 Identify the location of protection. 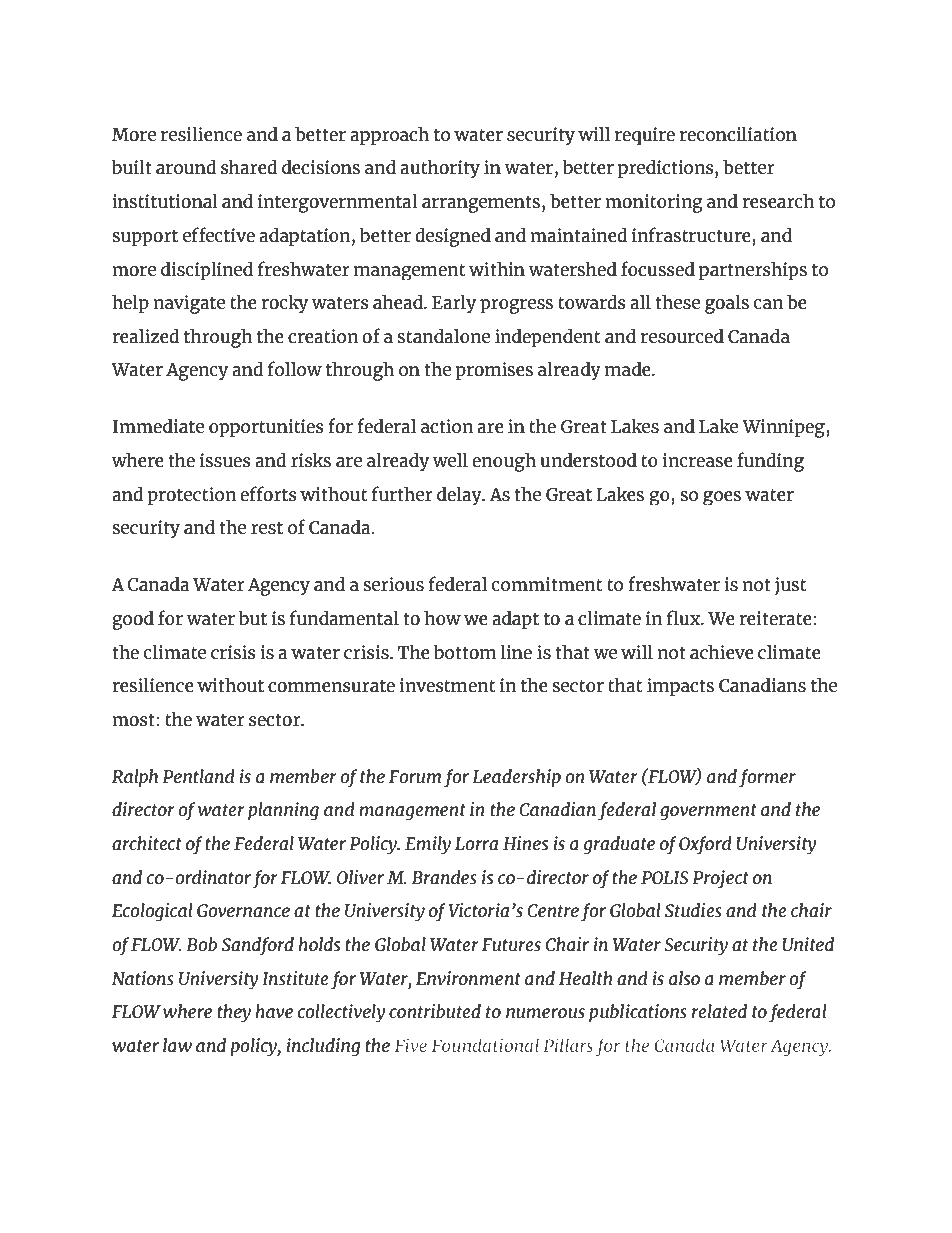
(192, 496).
